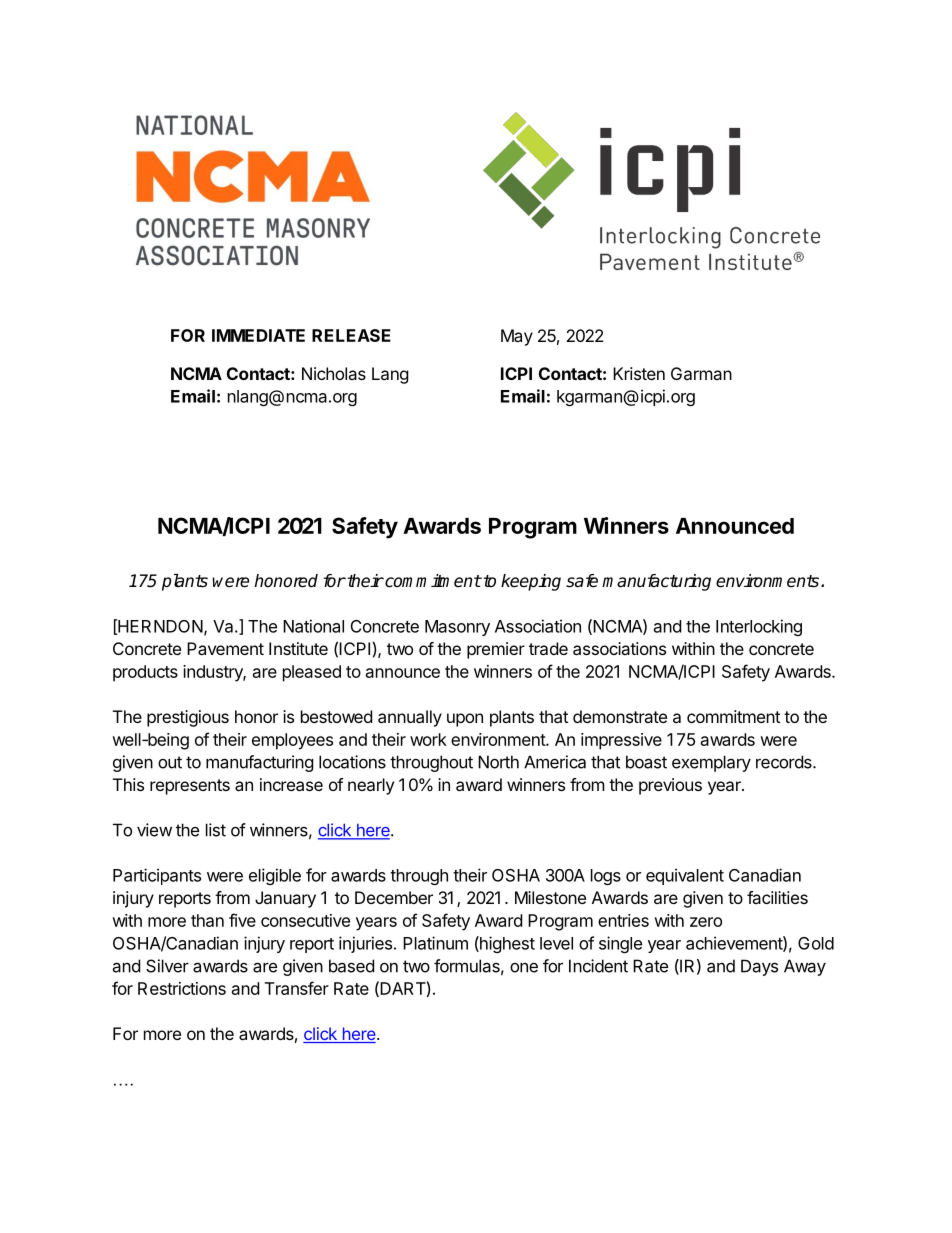 This document has width=952, height=1233. Describe the element at coordinates (506, 944) in the document. I see `highest` at that location.
